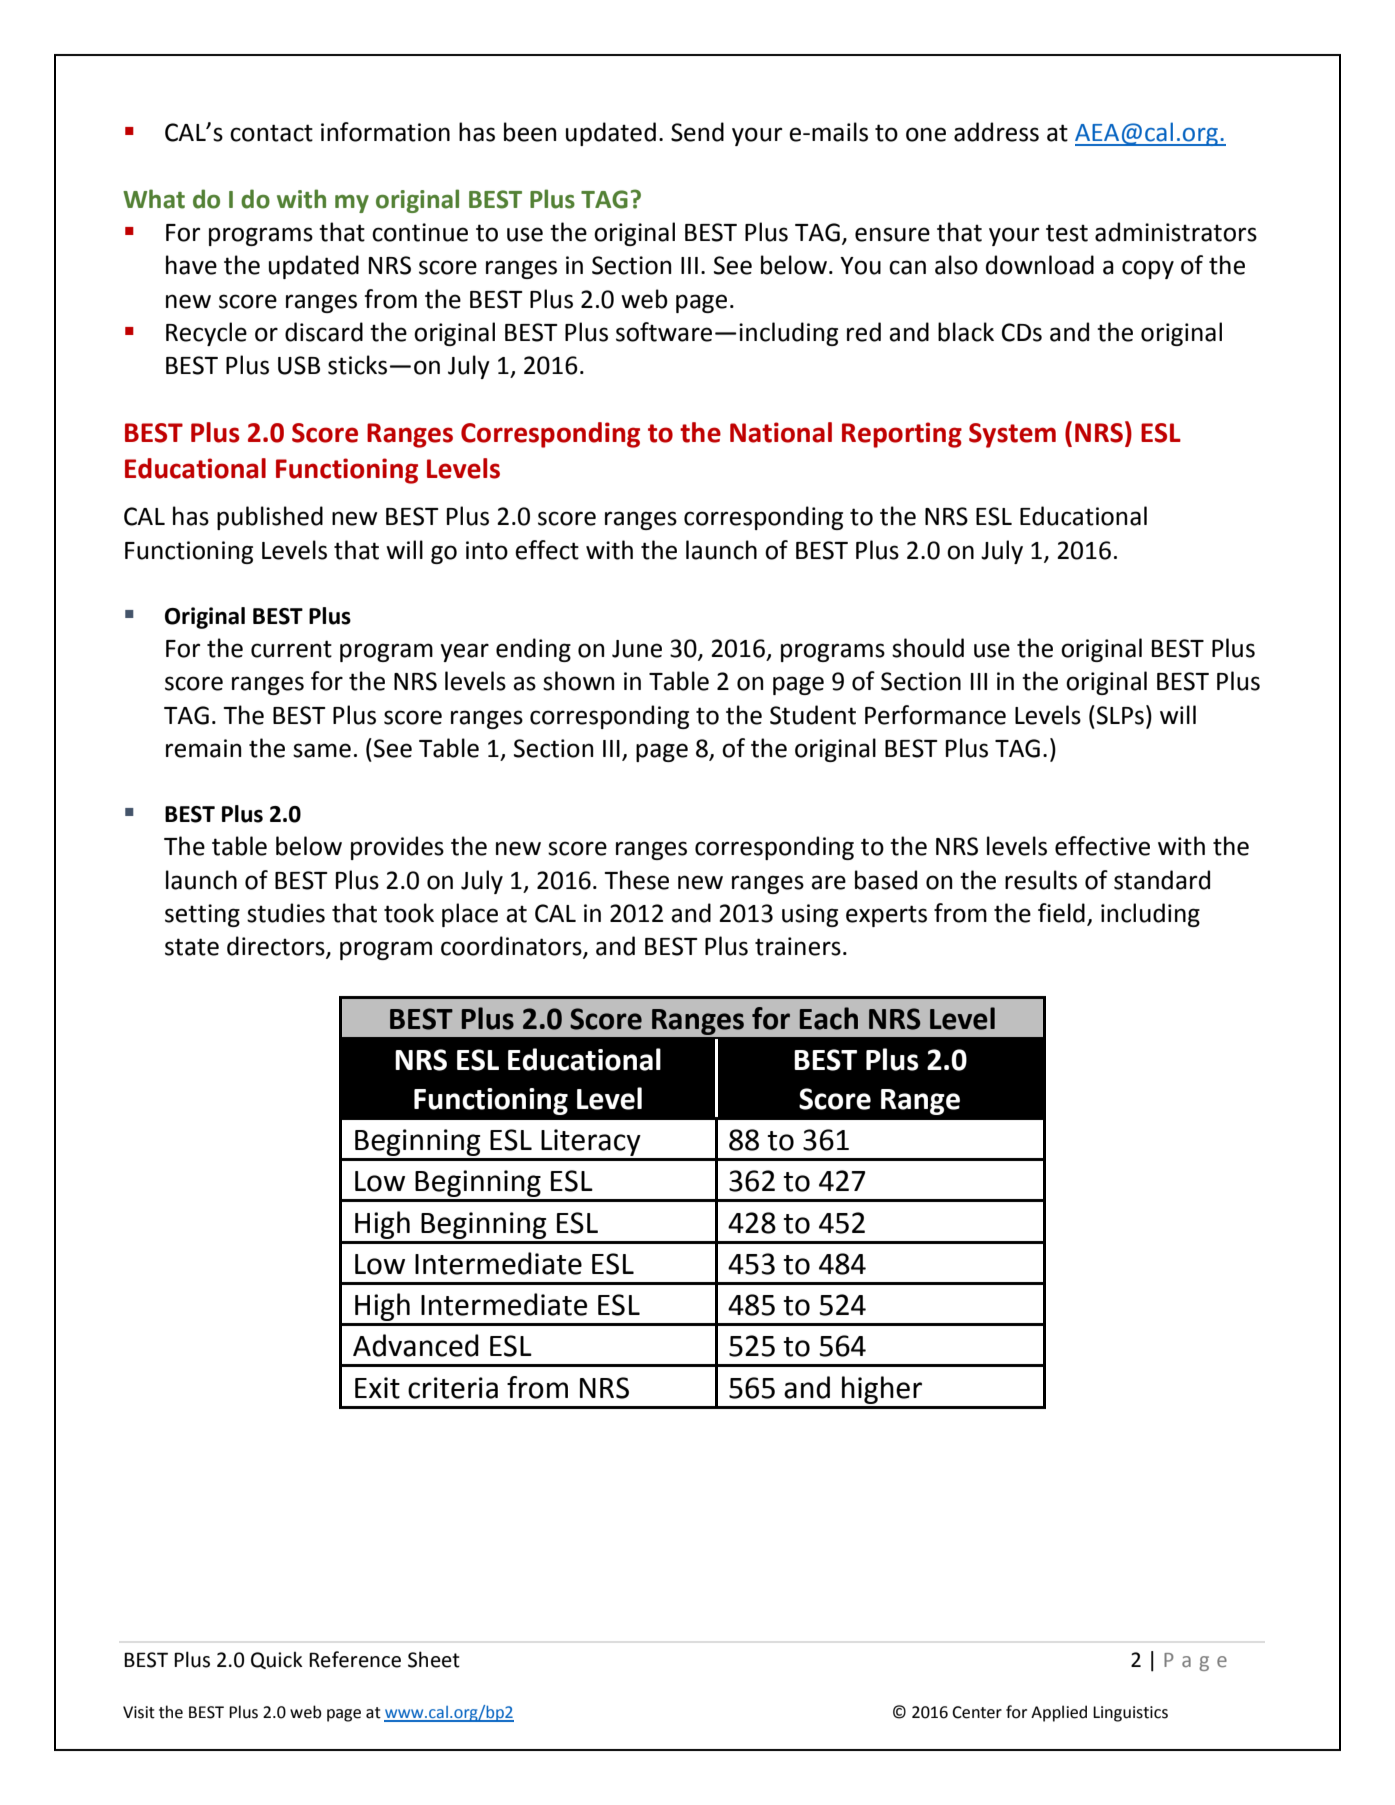 Image resolution: width=1395 pixels, height=1805 pixels. What do you see at coordinates (416, 1345) in the image?
I see `Advanced` at bounding box center [416, 1345].
